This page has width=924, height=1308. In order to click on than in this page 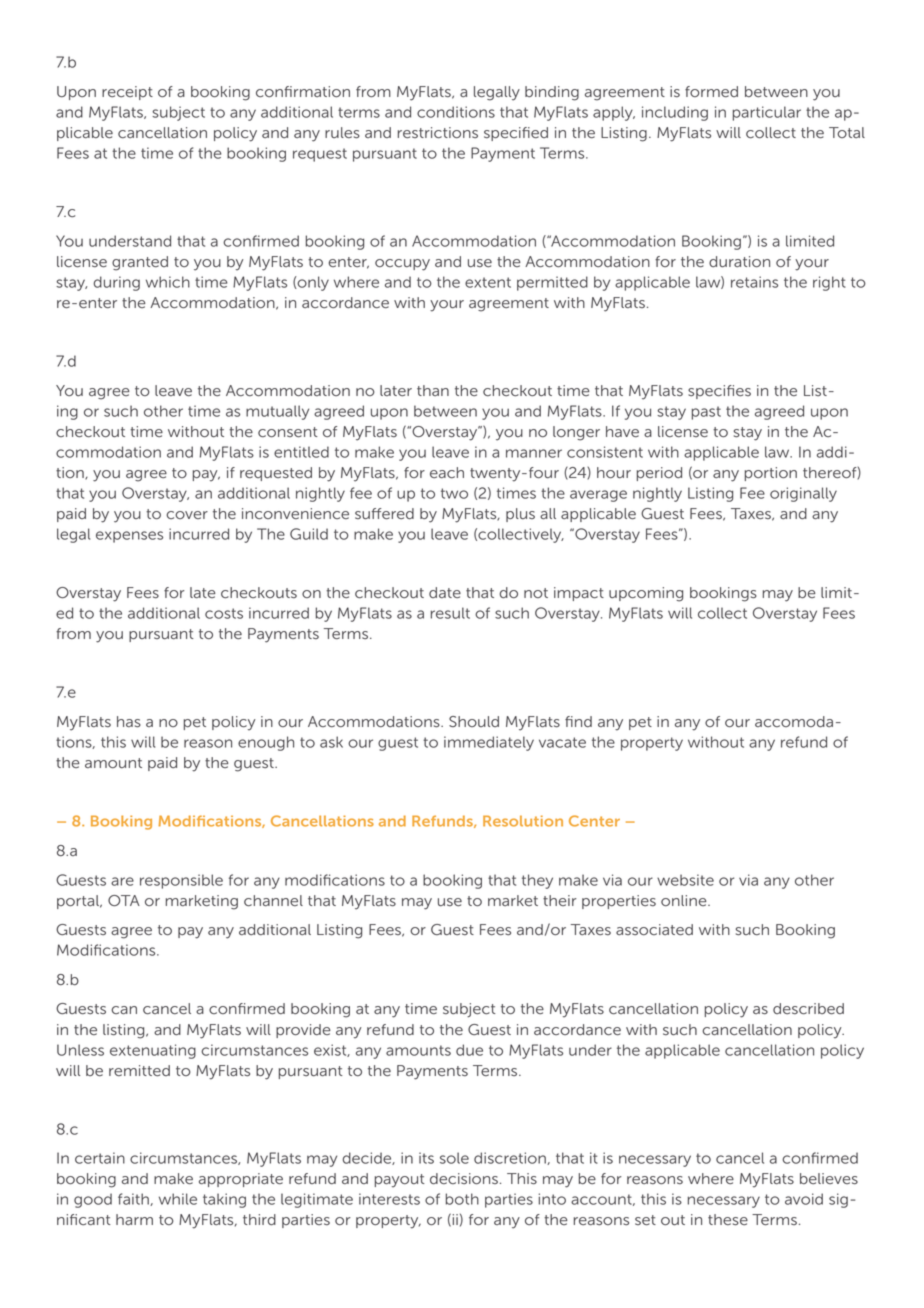, I will do `click(433, 390)`.
